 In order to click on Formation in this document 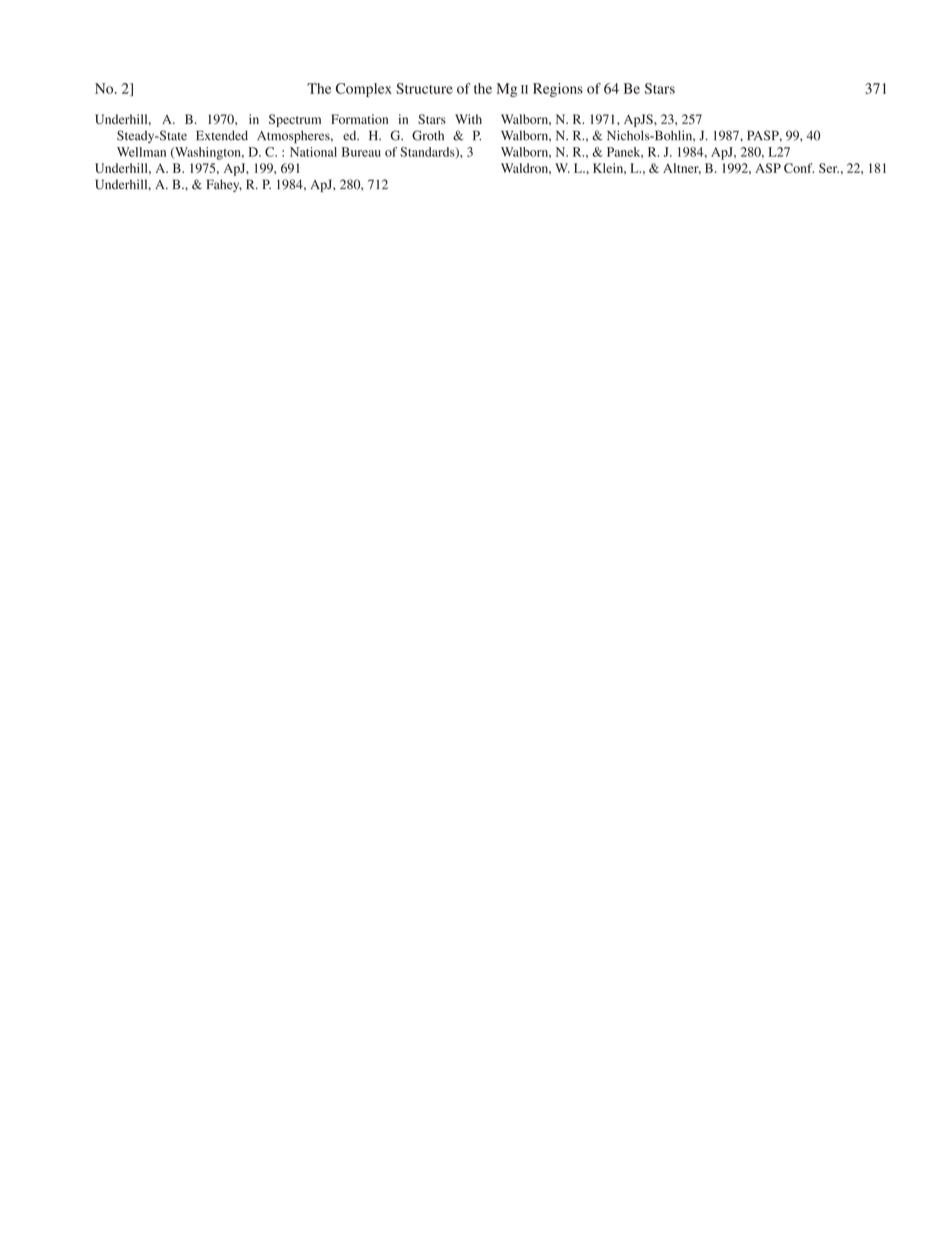, I will do `click(359, 119)`.
